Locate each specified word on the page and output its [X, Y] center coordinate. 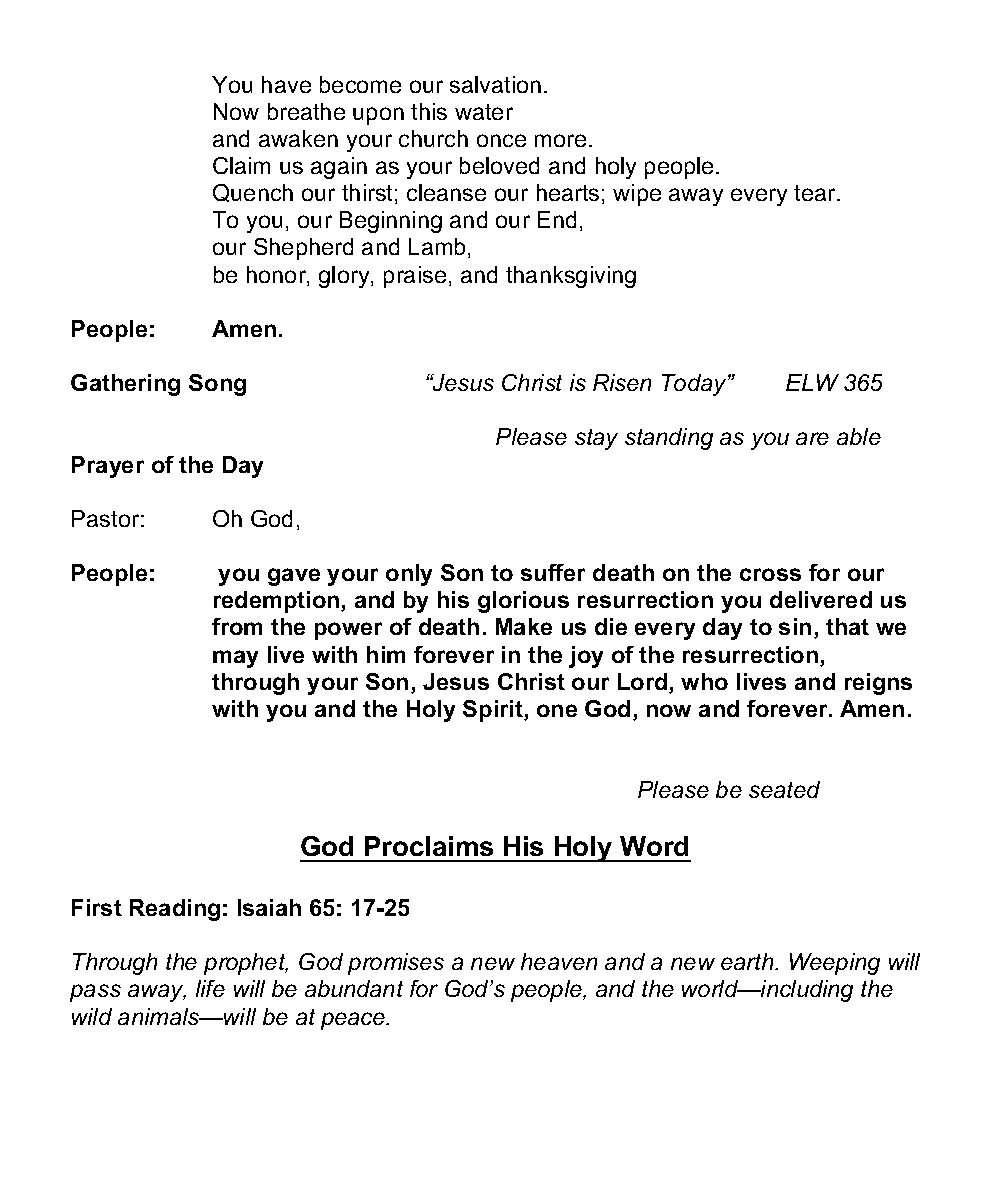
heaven [559, 961]
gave [294, 577]
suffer [553, 572]
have [286, 84]
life [210, 988]
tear [816, 193]
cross [770, 574]
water [484, 112]
